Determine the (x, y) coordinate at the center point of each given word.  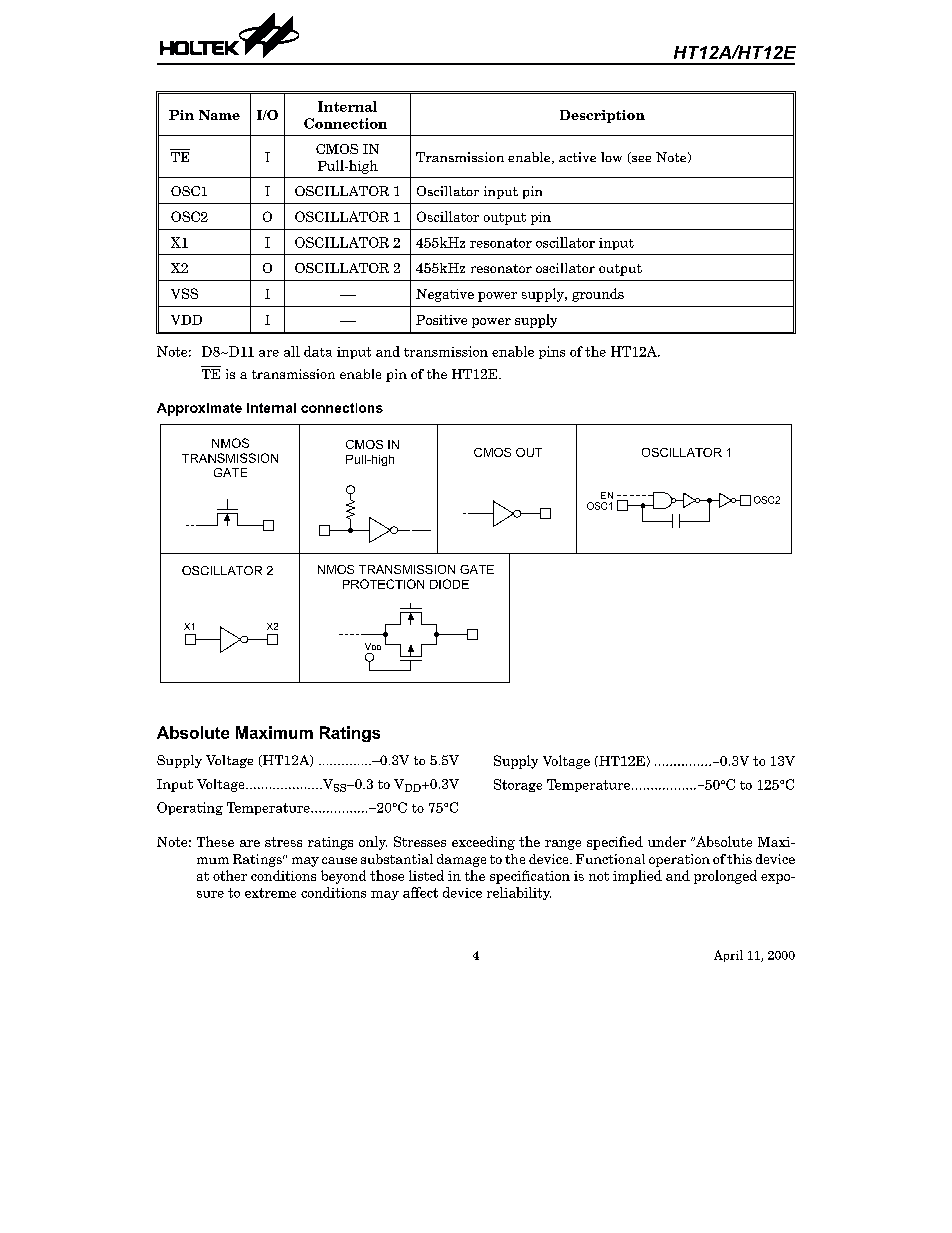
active (577, 157)
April (728, 956)
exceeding (483, 843)
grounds (598, 295)
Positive (441, 320)
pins (552, 352)
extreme (270, 893)
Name (219, 115)
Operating (190, 808)
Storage (518, 785)
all (292, 351)
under (667, 841)
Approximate (199, 409)
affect (420, 892)
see (640, 160)
